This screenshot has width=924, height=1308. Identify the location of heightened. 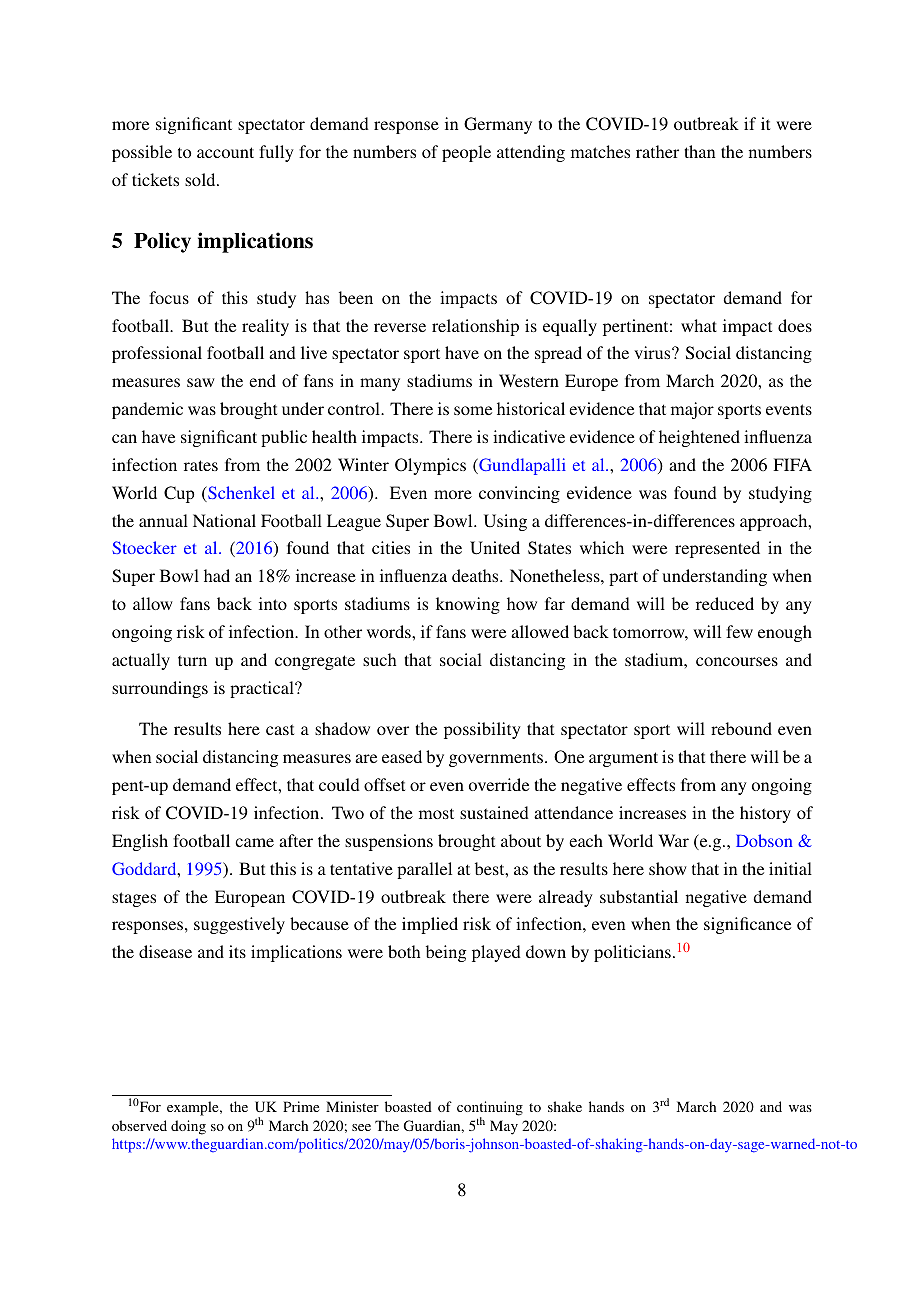
(699, 438).
